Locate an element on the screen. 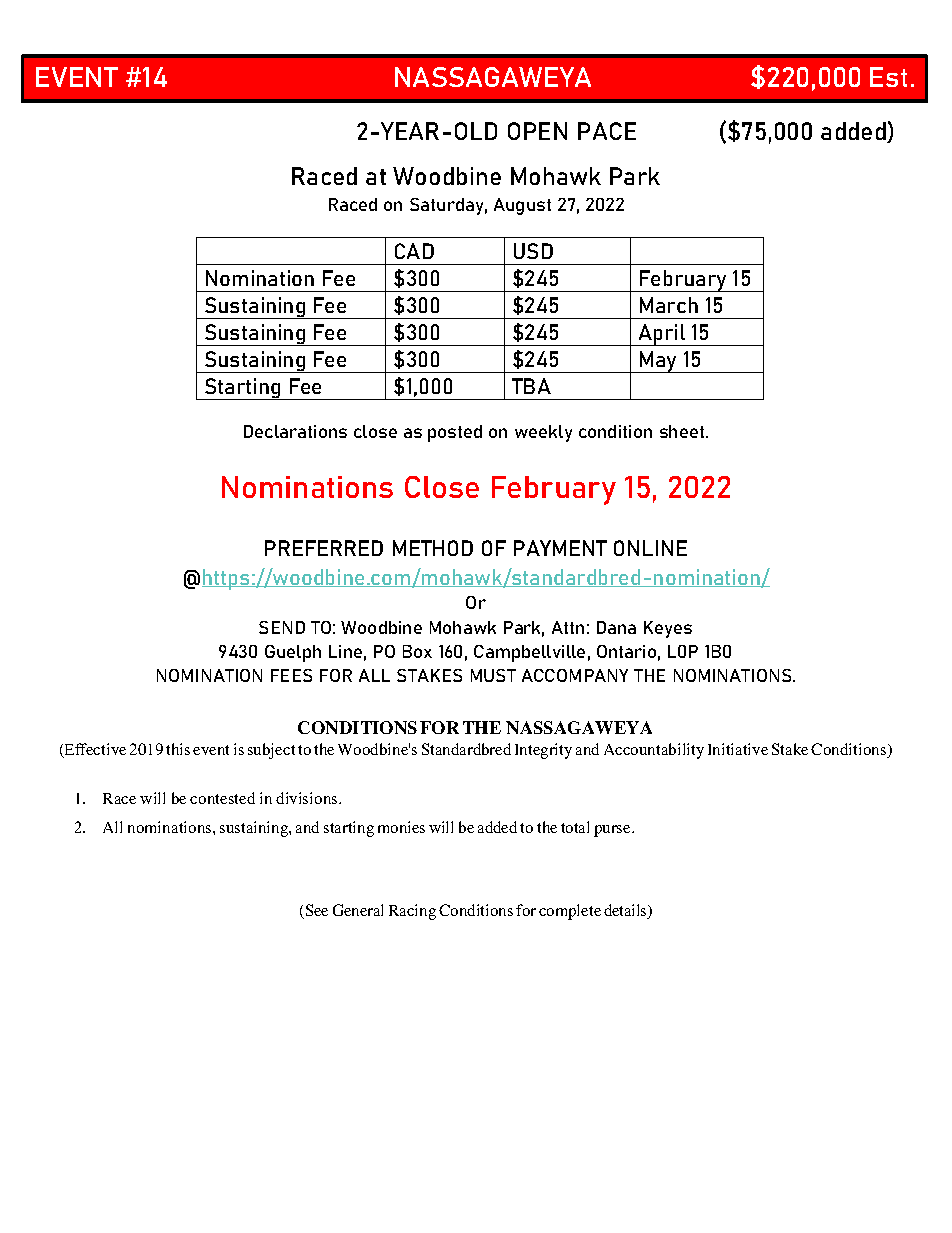  OPEN is located at coordinates (537, 131).
